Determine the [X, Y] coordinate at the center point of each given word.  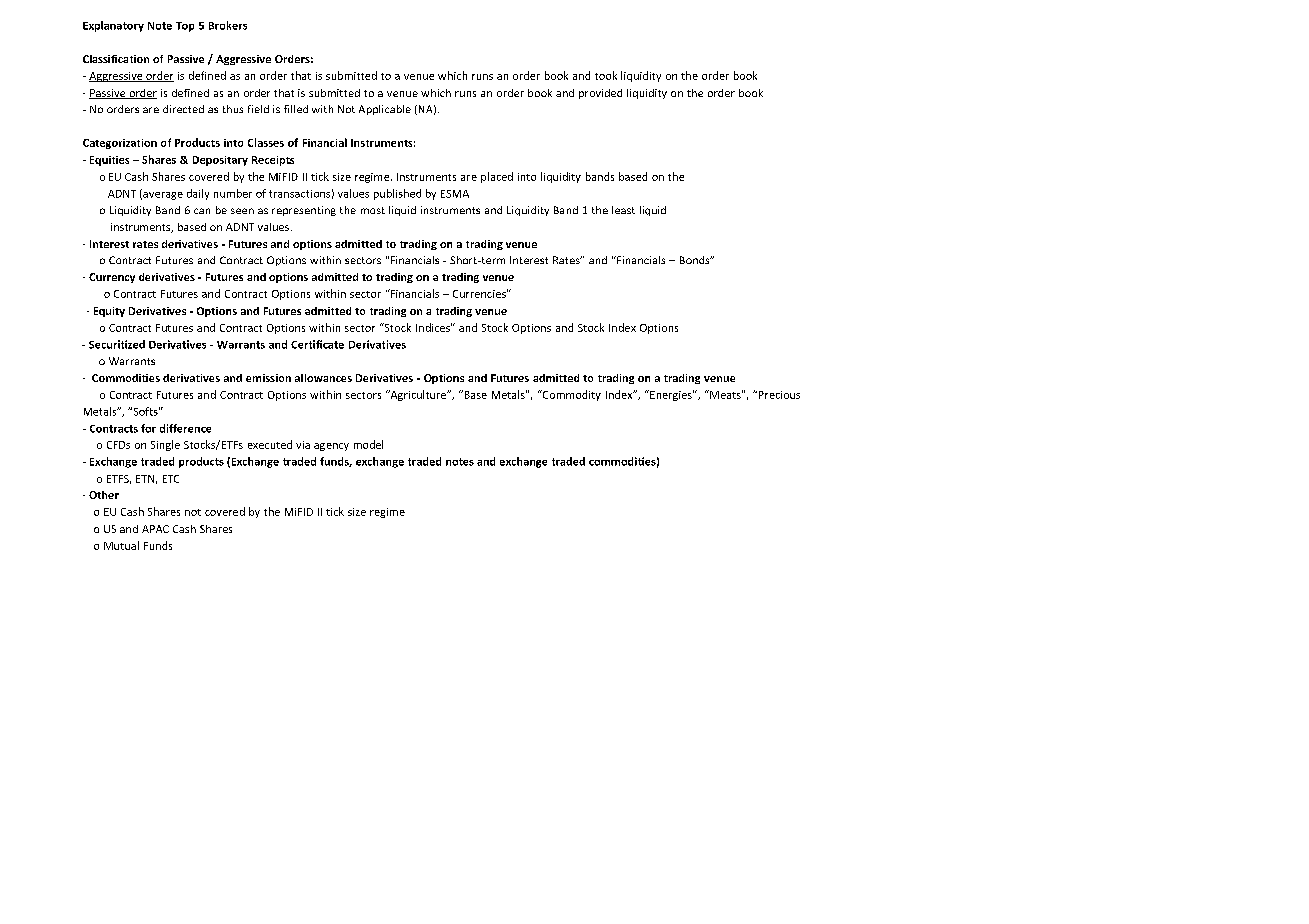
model [368, 444]
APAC [155, 529]
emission [268, 378]
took [606, 75]
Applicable [385, 110]
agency [331, 447]
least [623, 210]
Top [185, 27]
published [397, 194]
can [202, 211]
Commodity [570, 395]
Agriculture [418, 395]
